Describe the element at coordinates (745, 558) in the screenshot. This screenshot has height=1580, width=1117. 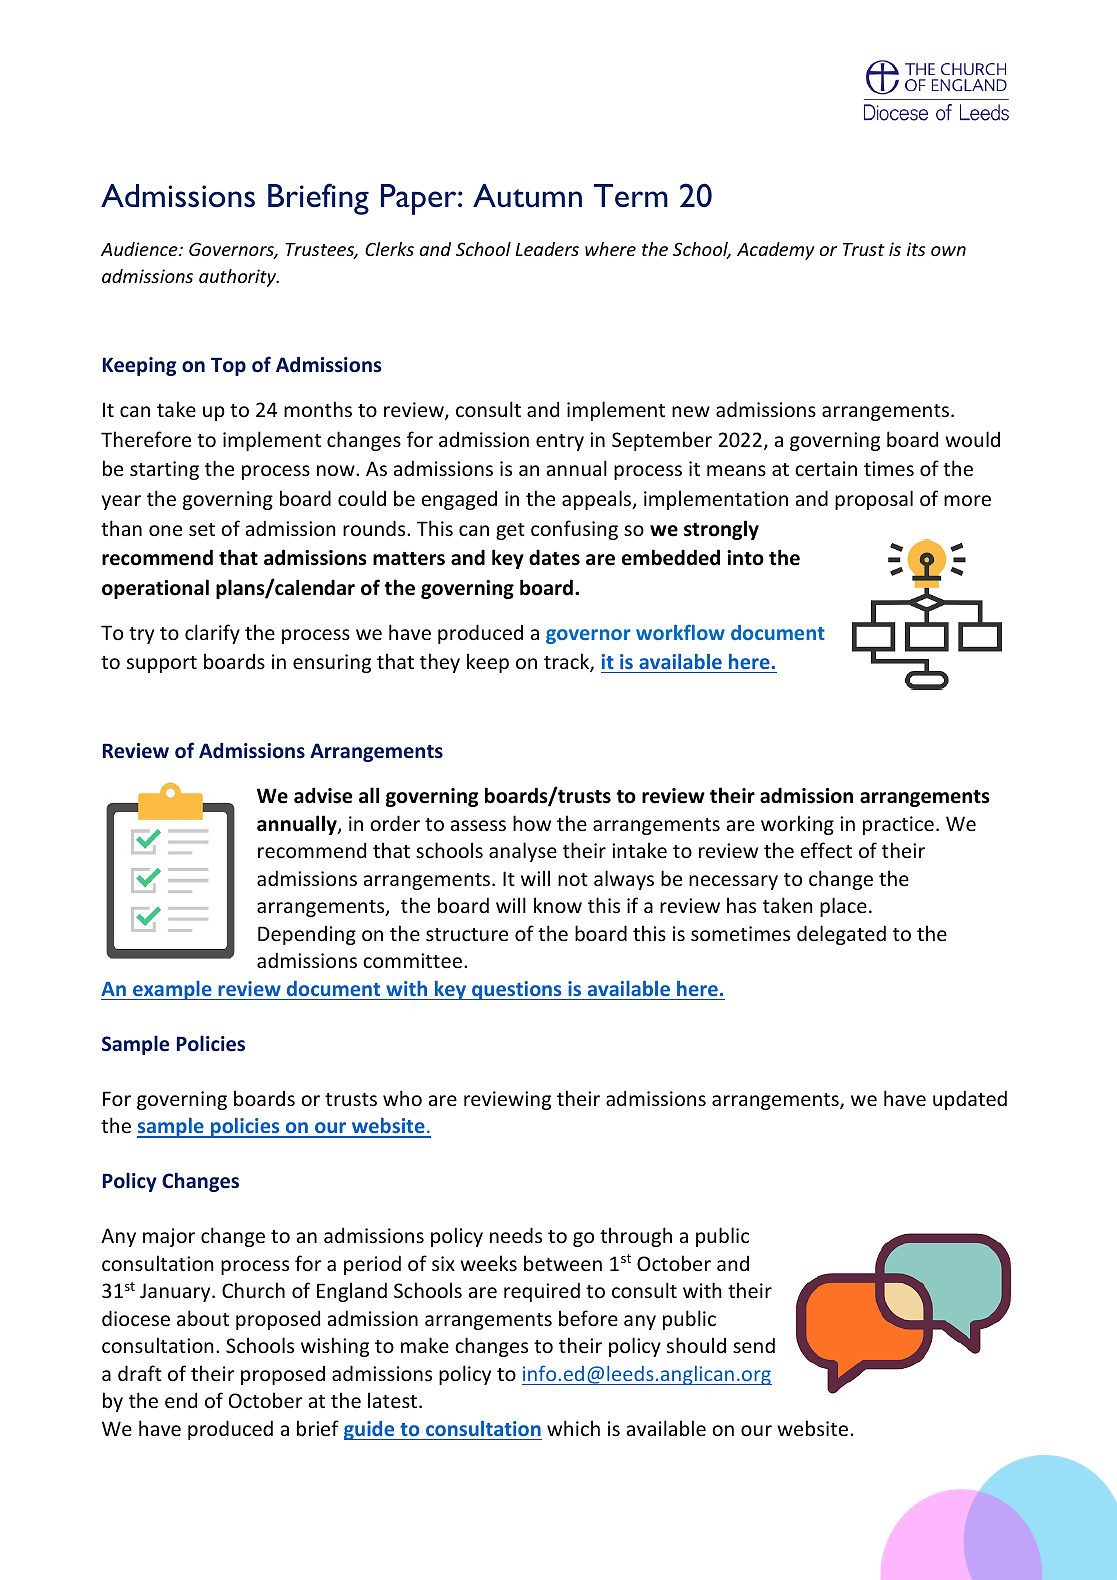
I see `into` at that location.
